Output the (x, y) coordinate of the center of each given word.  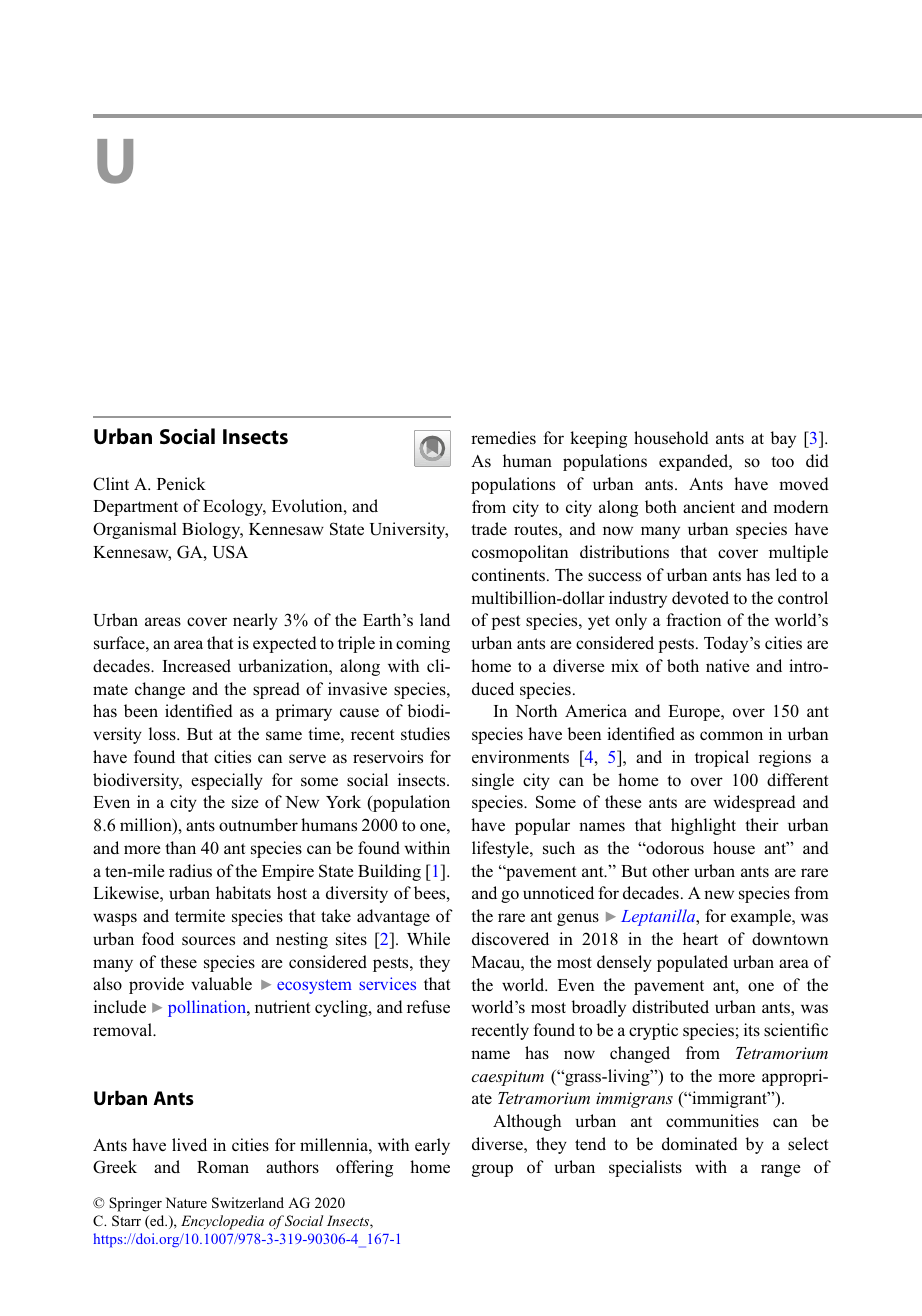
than (180, 847)
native (728, 665)
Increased (197, 666)
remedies (503, 437)
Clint (111, 484)
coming (423, 644)
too (782, 462)
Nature (186, 1202)
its (752, 1030)
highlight (703, 826)
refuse (428, 1006)
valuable (221, 984)
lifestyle (501, 849)
